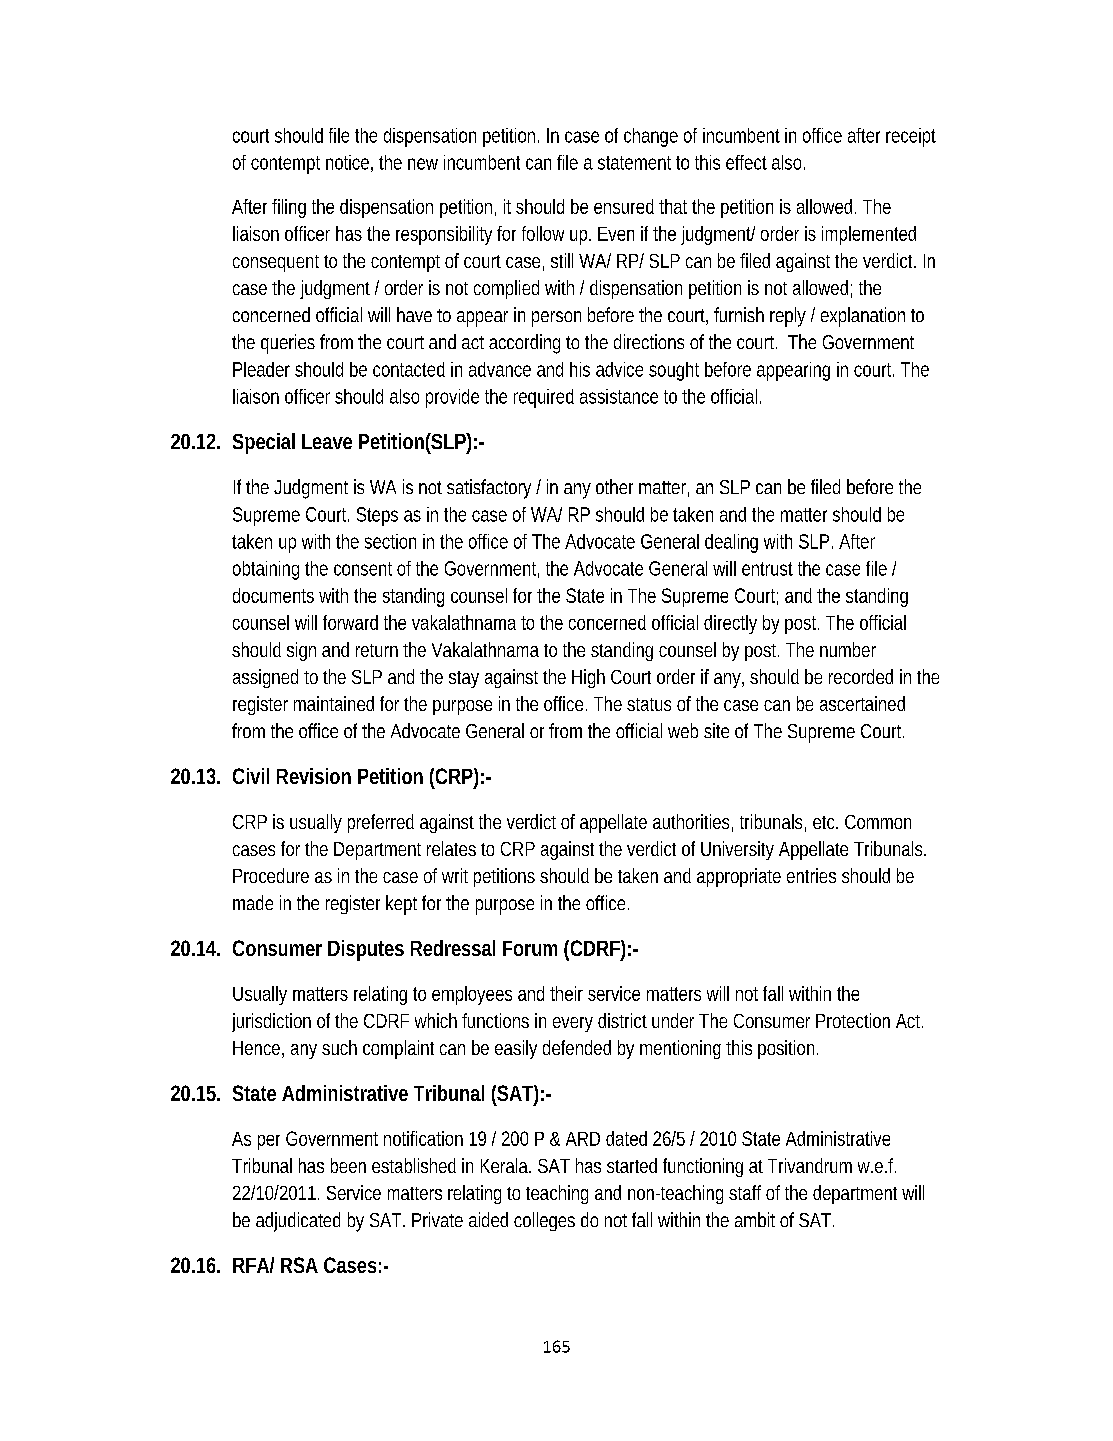 The image size is (1113, 1441). Describe the element at coordinates (566, 993) in the screenshot. I see `their` at that location.
